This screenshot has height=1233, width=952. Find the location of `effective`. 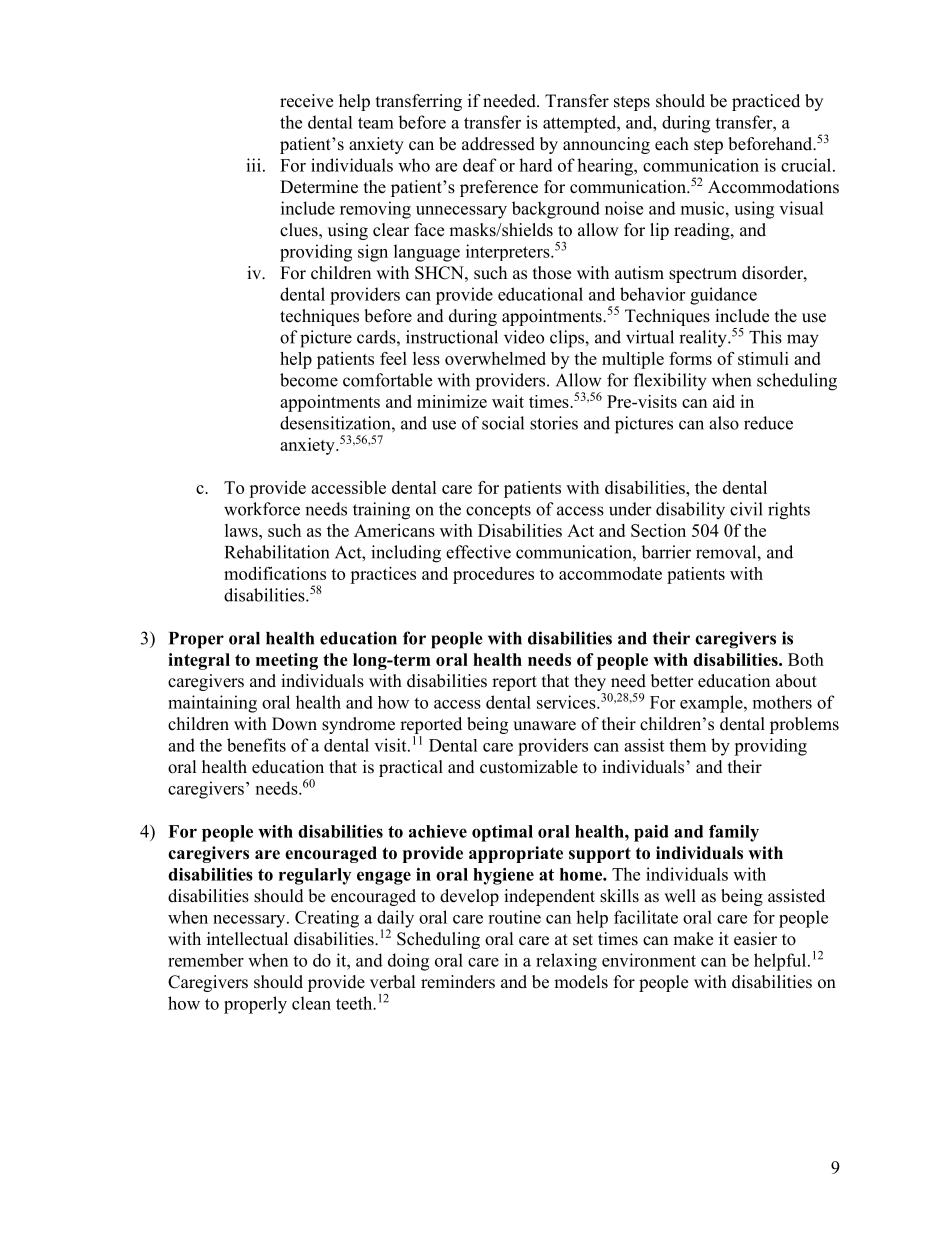

effective is located at coordinates (478, 552).
